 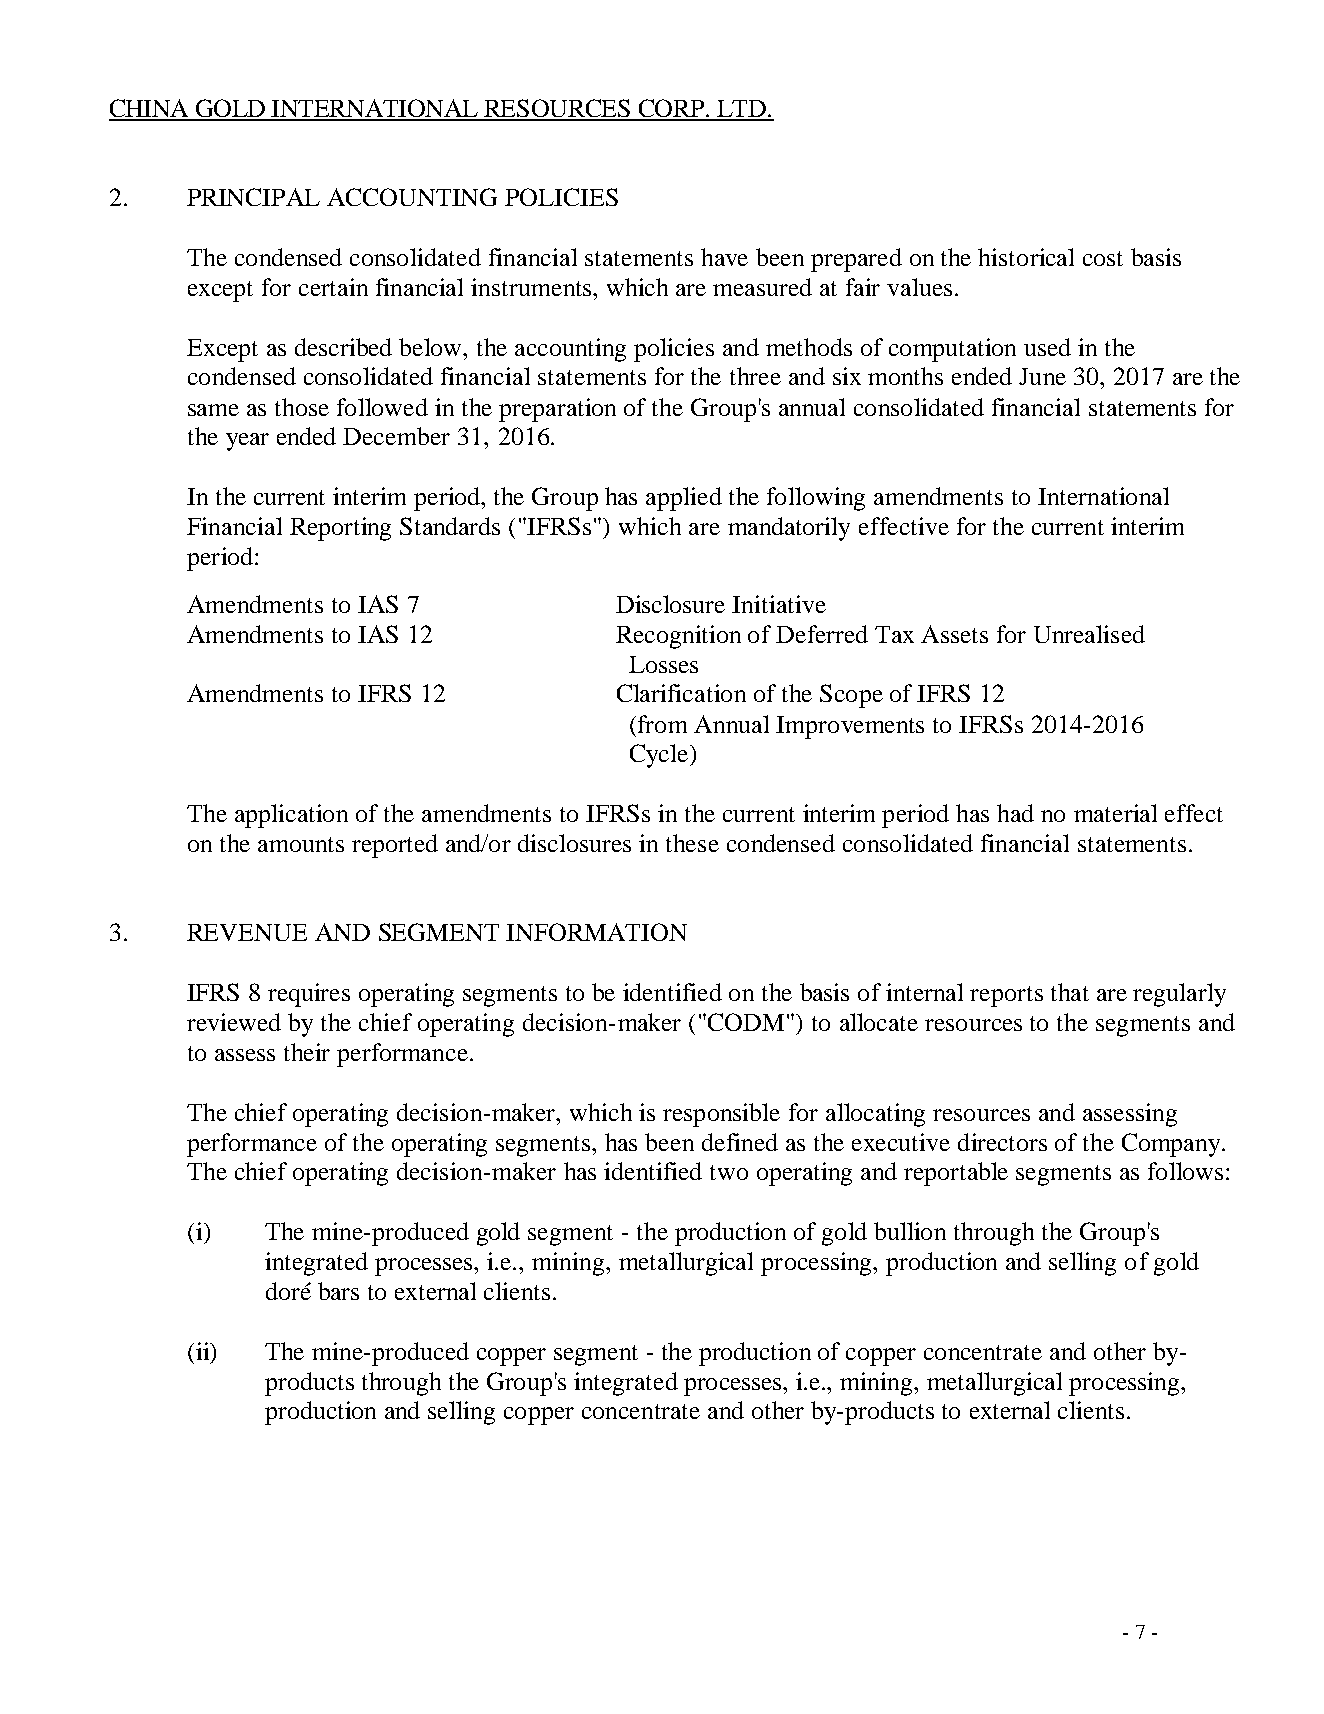 I want to click on these, so click(x=692, y=843).
